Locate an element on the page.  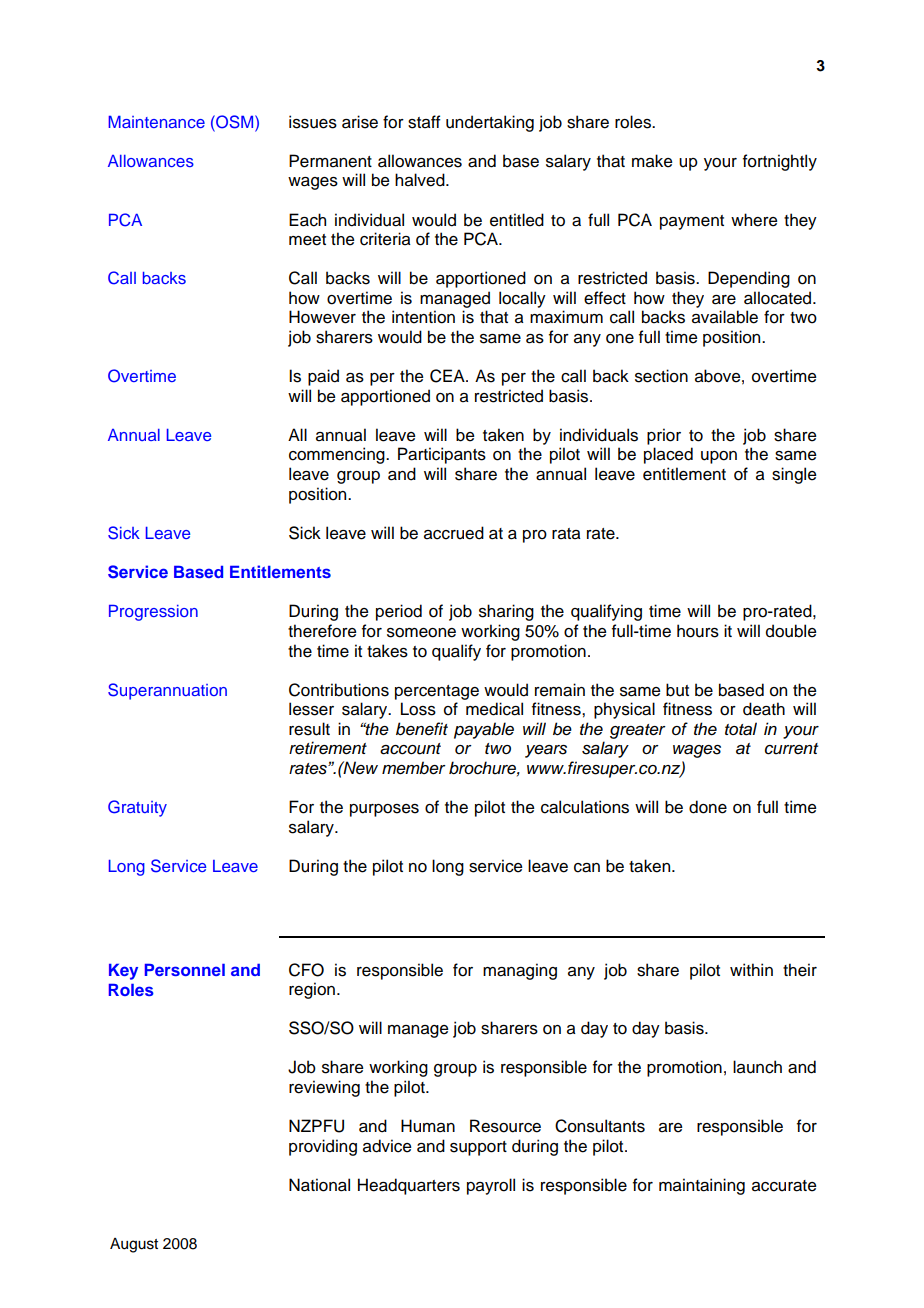
percentage is located at coordinates (437, 692).
